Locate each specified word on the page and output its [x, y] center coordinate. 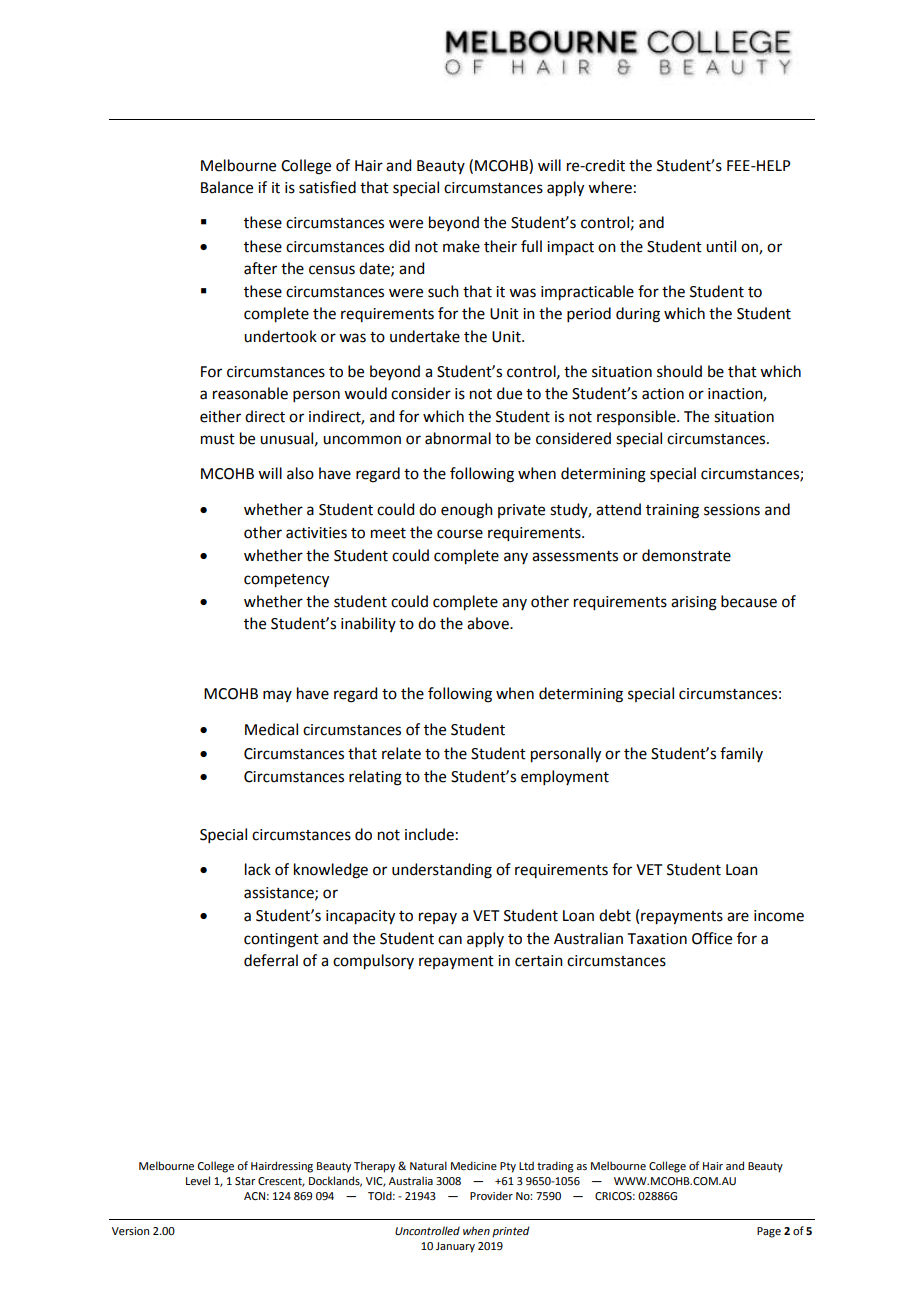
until [721, 246]
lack [258, 869]
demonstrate [686, 555]
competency [286, 581]
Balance [227, 187]
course [460, 534]
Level [198, 1180]
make [461, 246]
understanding [442, 871]
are [738, 917]
